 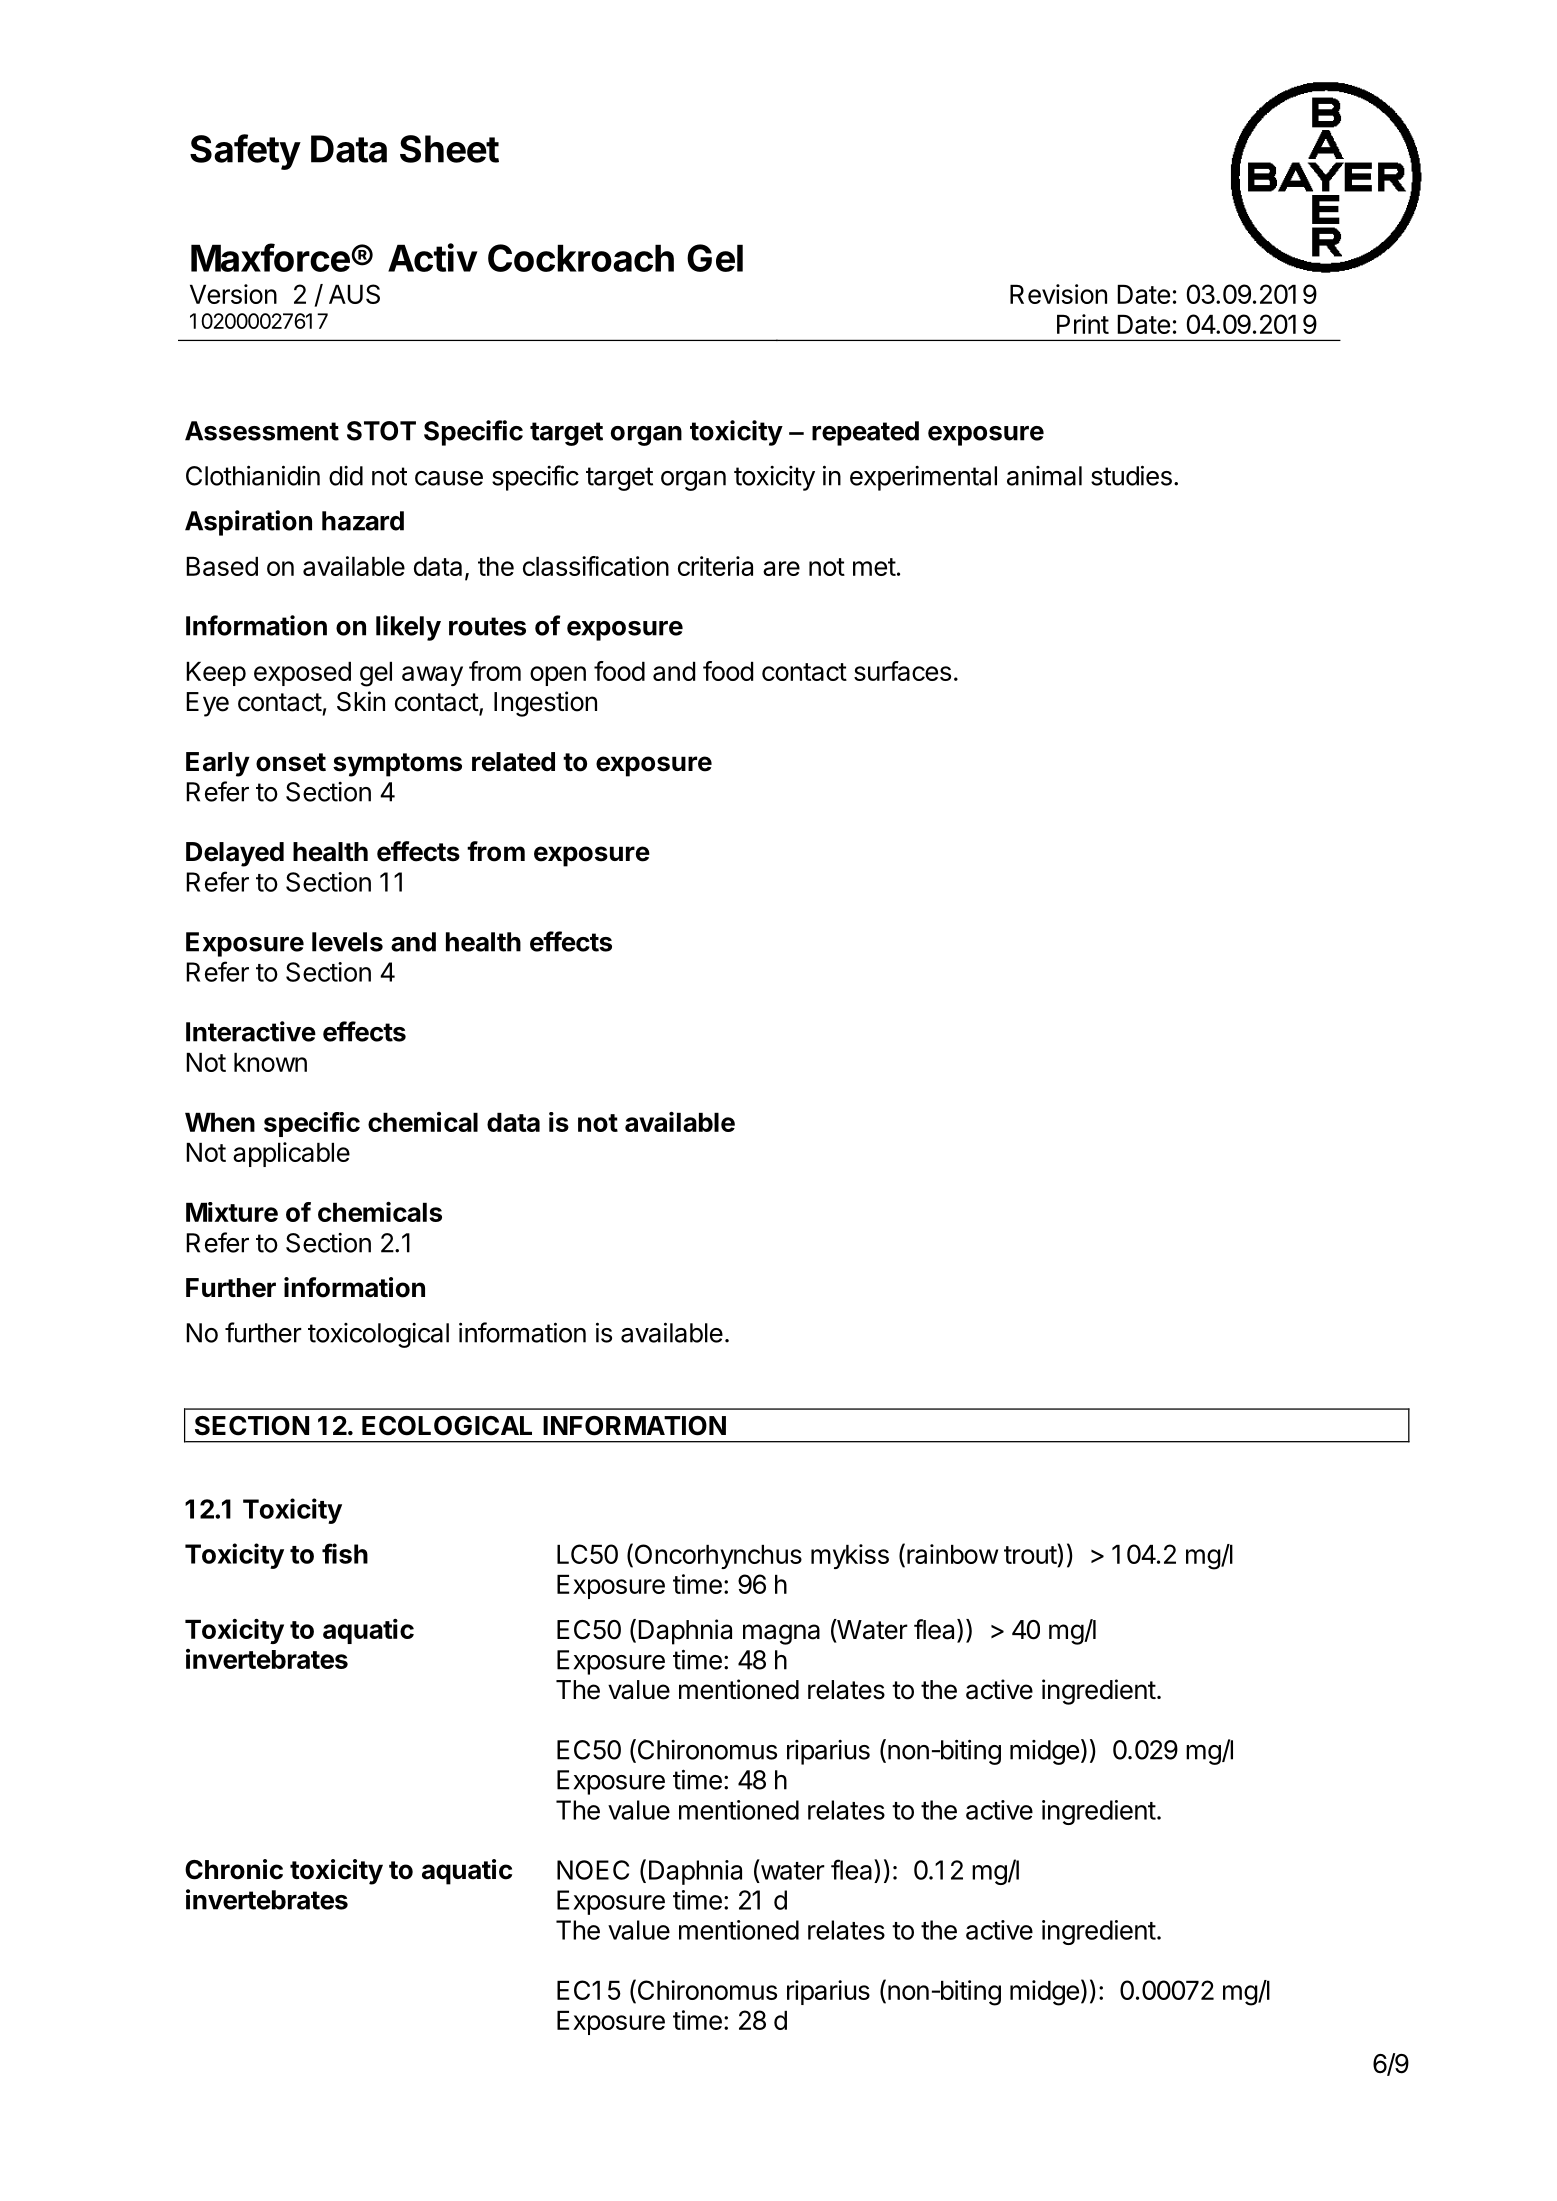 What do you see at coordinates (581, 258) in the document?
I see `Cockroach` at bounding box center [581, 258].
